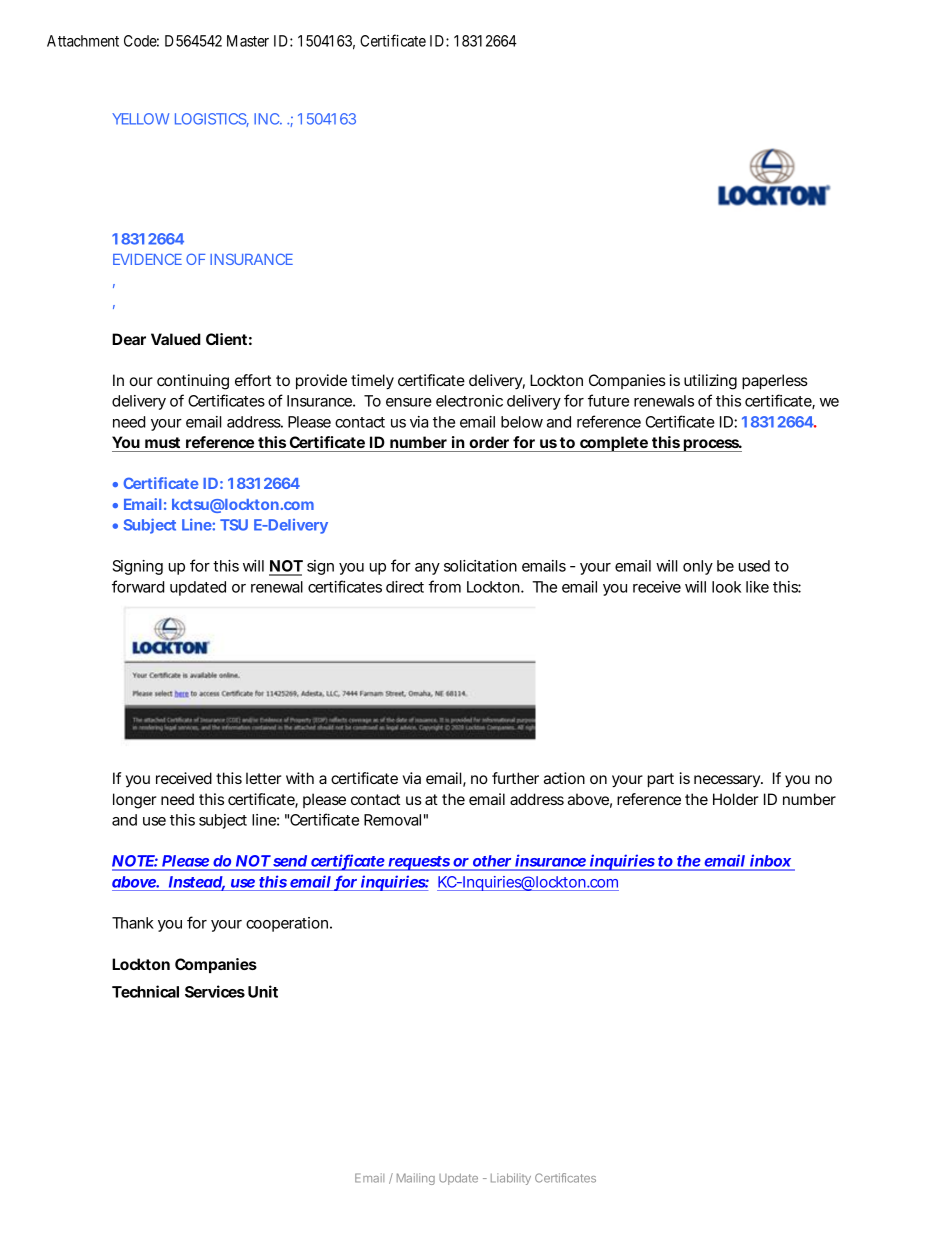 This page has width=952, height=1233. I want to click on paperless, so click(775, 381).
